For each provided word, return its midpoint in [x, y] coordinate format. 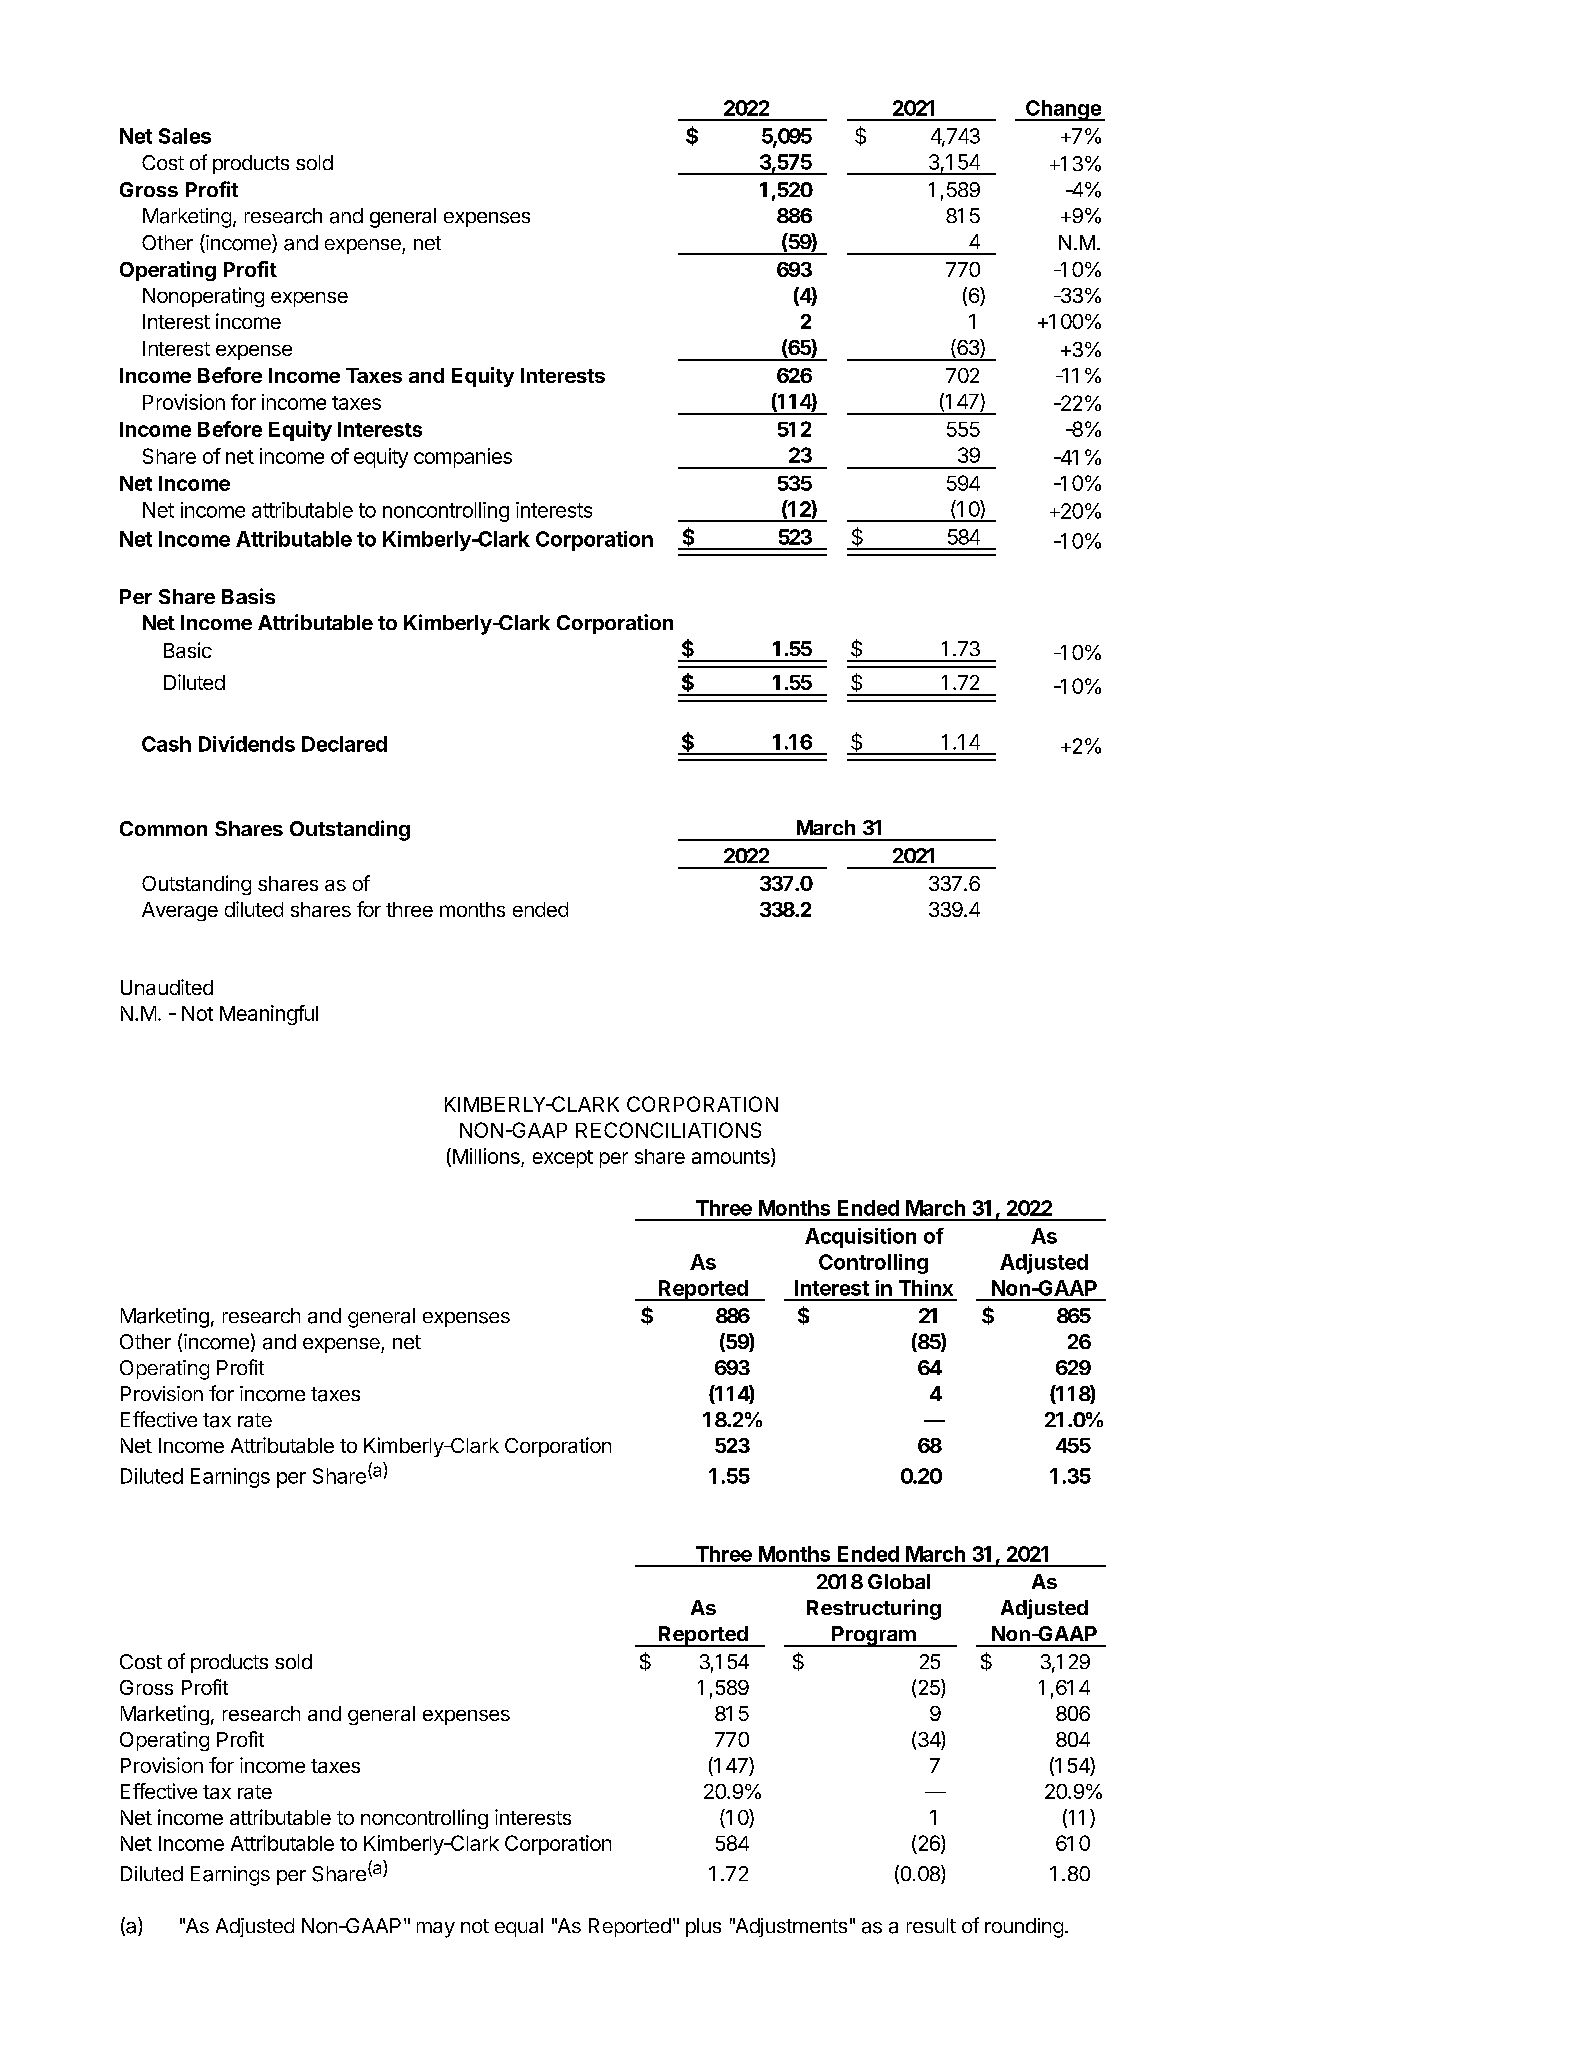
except [563, 1159]
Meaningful [269, 1015]
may [436, 1930]
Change [1063, 110]
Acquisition [860, 1238]
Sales [185, 136]
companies [463, 458]
